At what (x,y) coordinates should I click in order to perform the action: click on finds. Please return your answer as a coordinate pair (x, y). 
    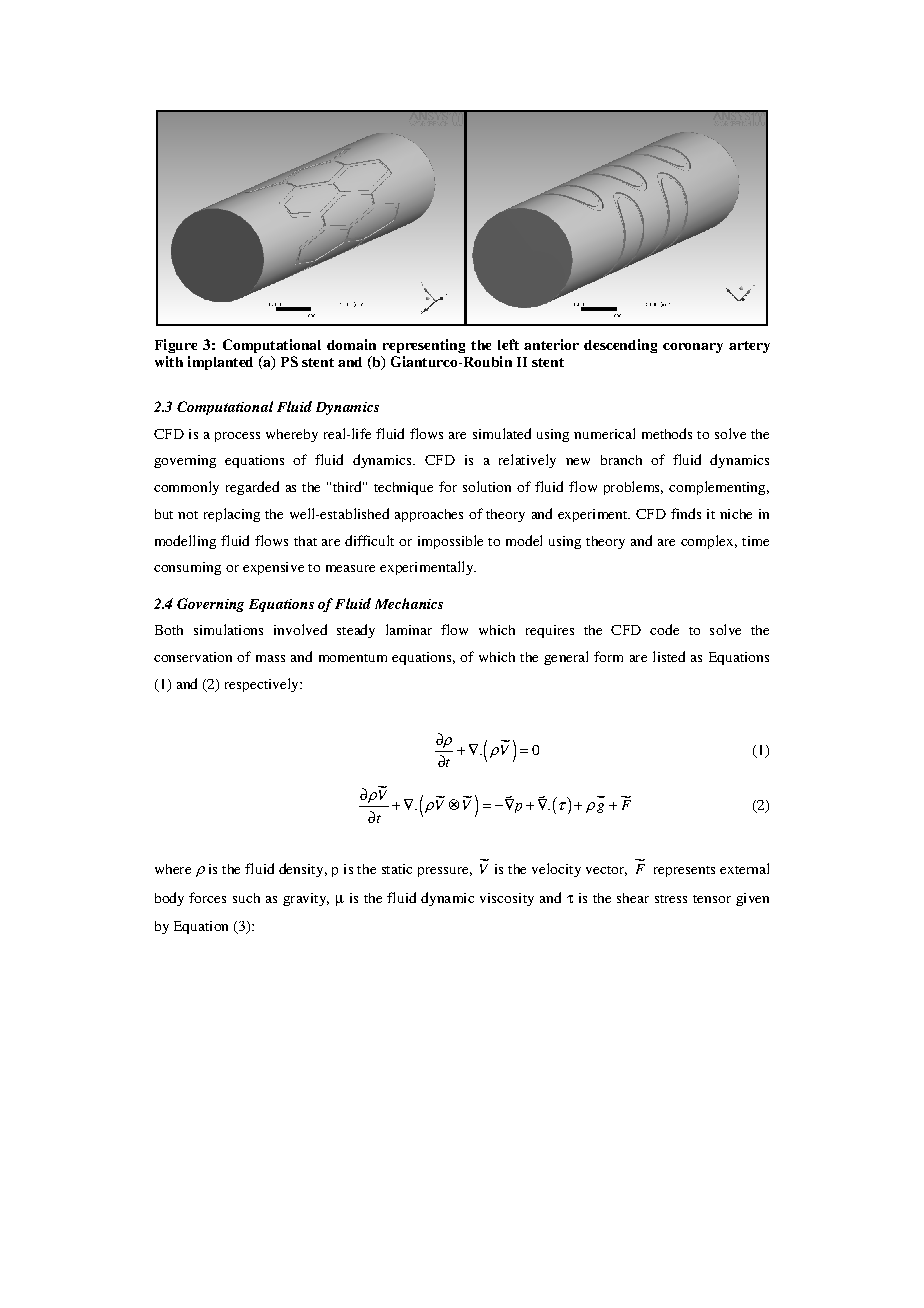
    Looking at the image, I should click on (686, 513).
